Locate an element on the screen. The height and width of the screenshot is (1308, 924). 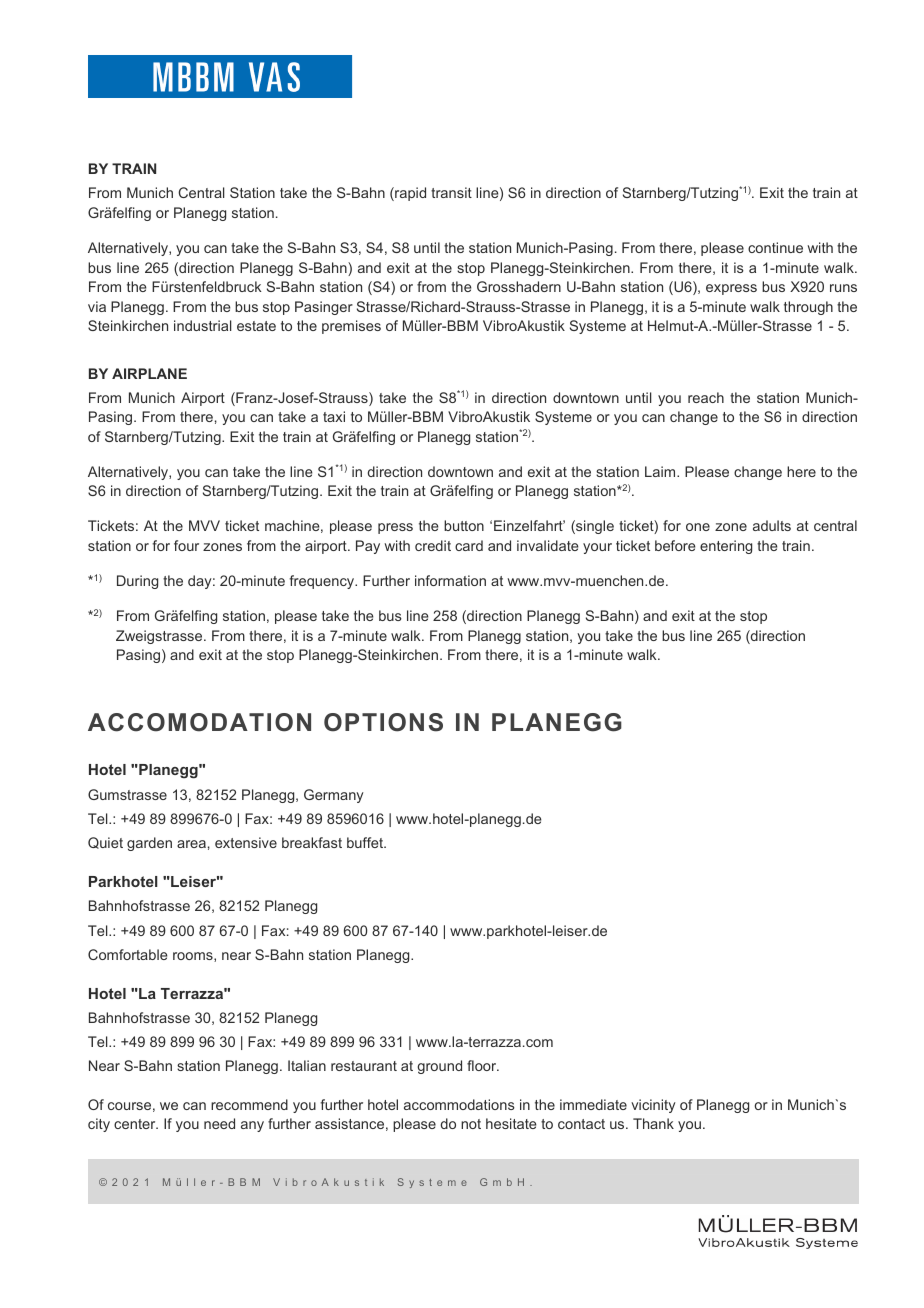
vicinity is located at coordinates (653, 1106).
